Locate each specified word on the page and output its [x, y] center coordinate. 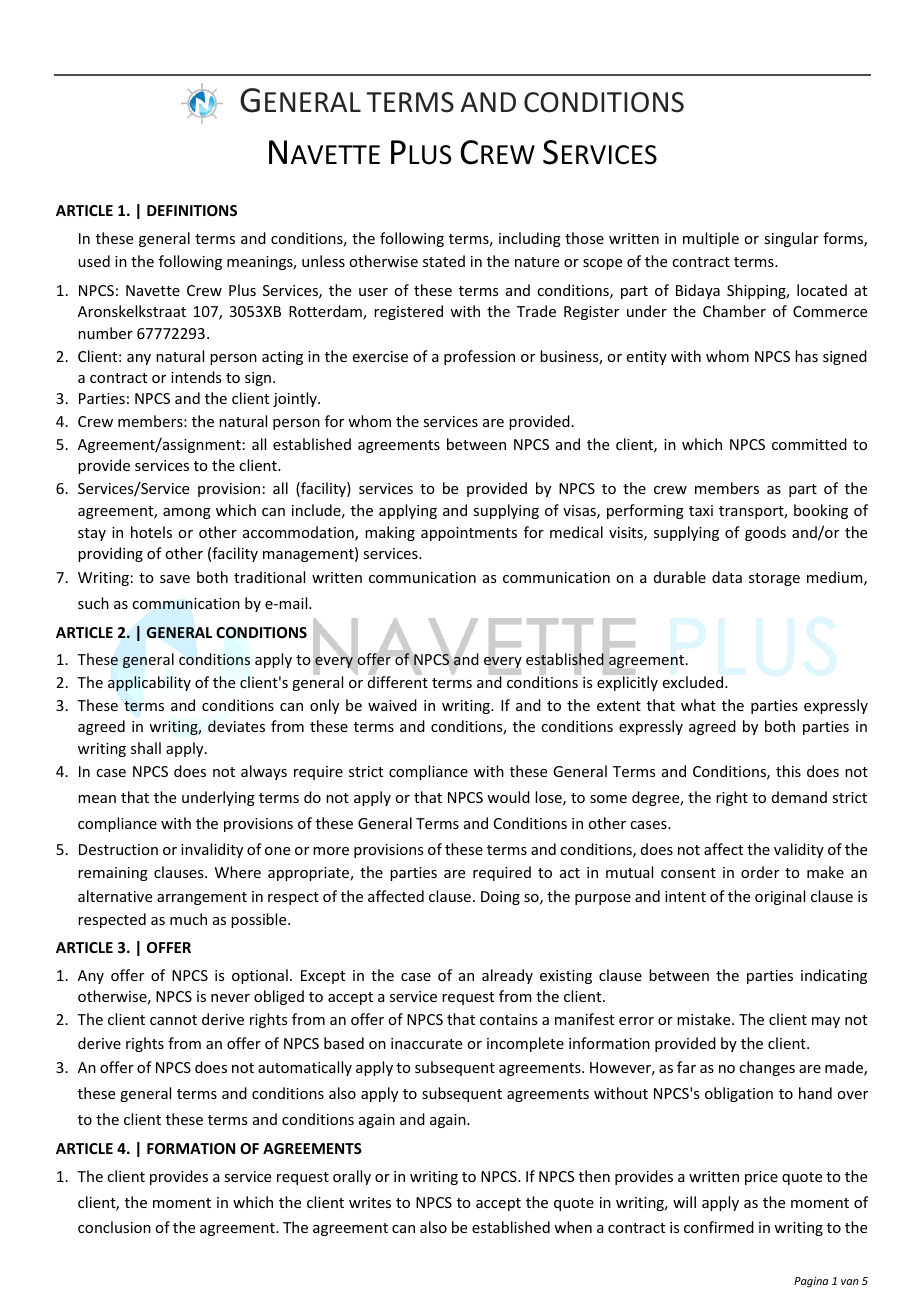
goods [765, 533]
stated [444, 261]
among [187, 513]
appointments [469, 534]
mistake [705, 1019]
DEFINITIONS [192, 210]
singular [791, 239]
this [788, 771]
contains [508, 1019]
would [508, 797]
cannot [173, 1020]
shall [146, 748]
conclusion [114, 1227]
